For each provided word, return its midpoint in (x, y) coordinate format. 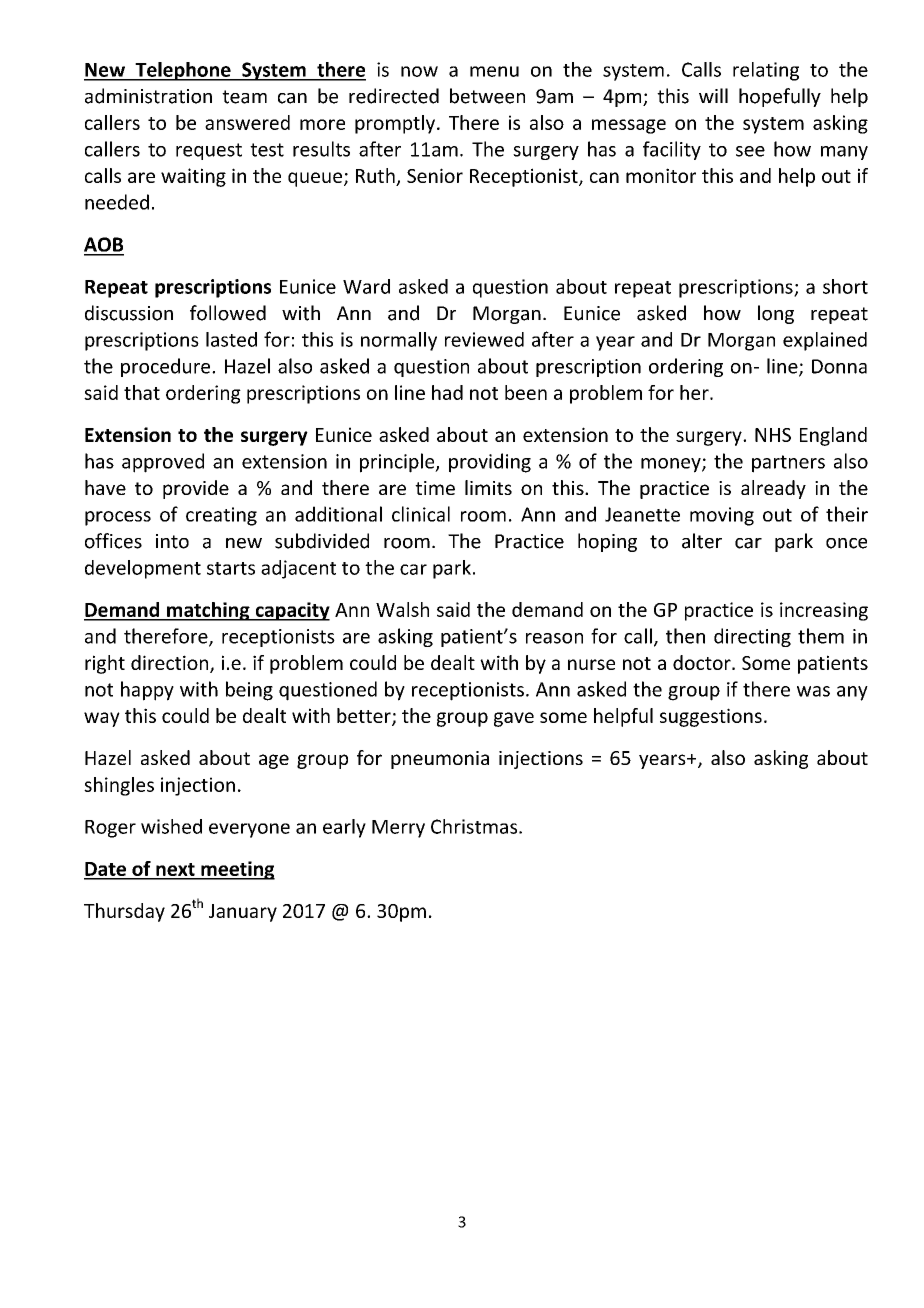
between (487, 96)
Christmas (475, 826)
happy (147, 691)
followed (228, 313)
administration (148, 96)
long (776, 314)
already (773, 489)
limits (488, 487)
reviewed (484, 339)
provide (196, 489)
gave (514, 719)
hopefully (780, 97)
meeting (237, 870)
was (813, 691)
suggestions (711, 717)
